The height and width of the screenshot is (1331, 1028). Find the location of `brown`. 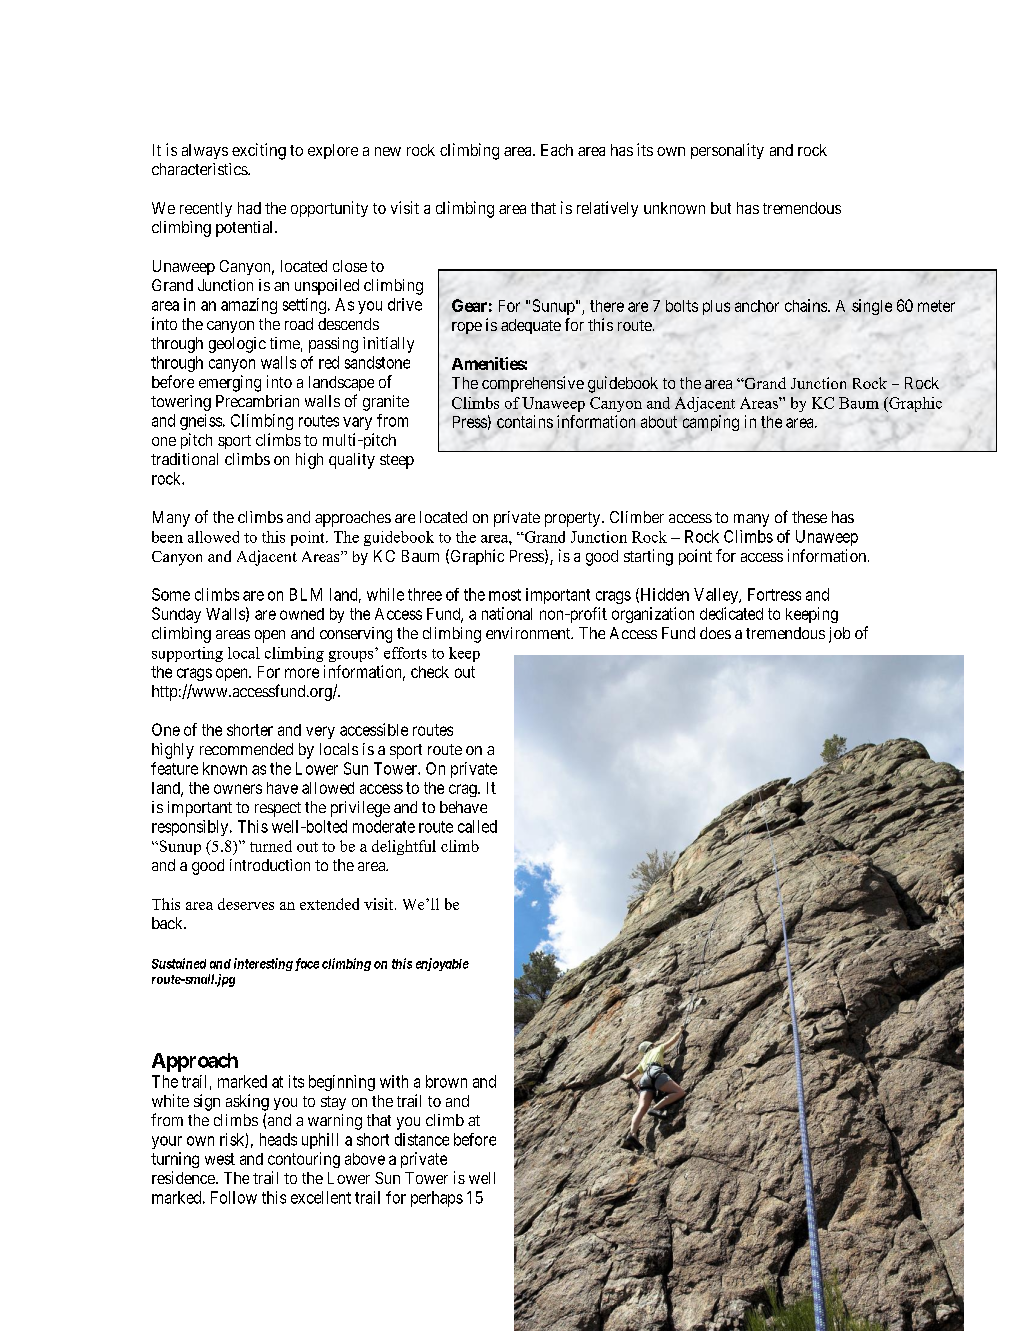

brown is located at coordinates (446, 1081).
